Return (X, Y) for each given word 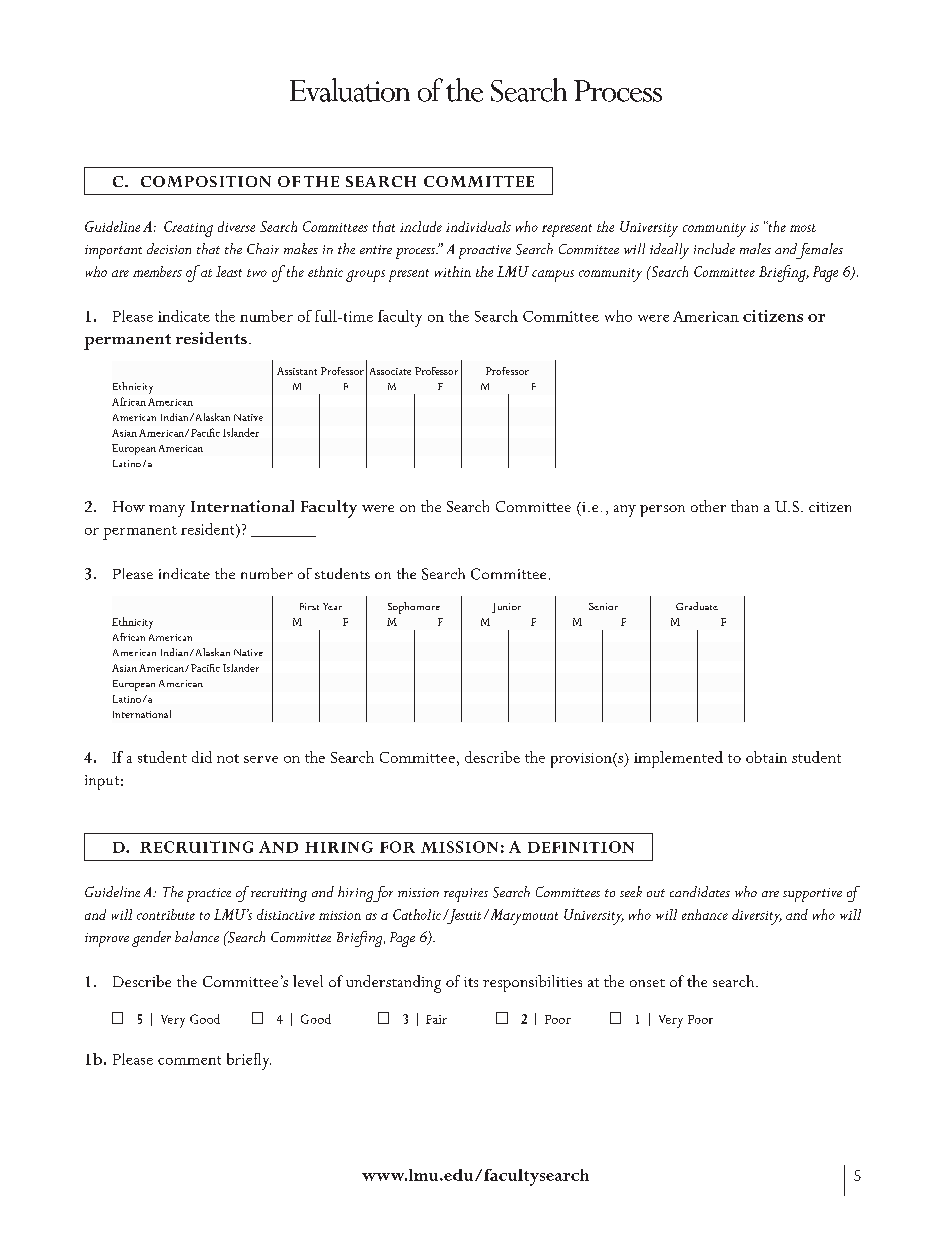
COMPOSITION (206, 181)
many (167, 511)
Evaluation (350, 90)
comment (189, 1060)
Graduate (697, 606)
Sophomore (414, 608)
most (803, 228)
